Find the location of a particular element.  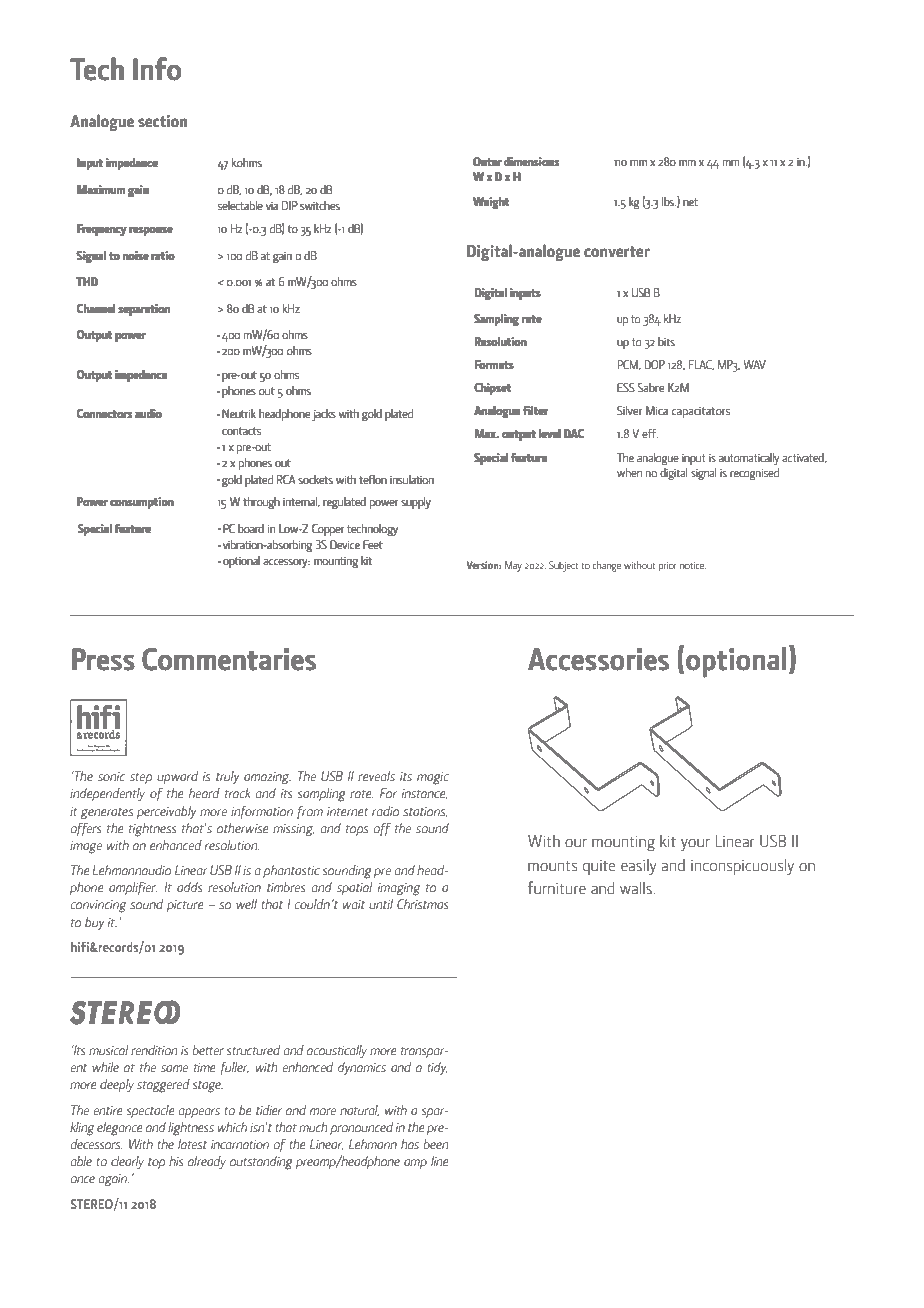

recognised is located at coordinates (755, 474).
